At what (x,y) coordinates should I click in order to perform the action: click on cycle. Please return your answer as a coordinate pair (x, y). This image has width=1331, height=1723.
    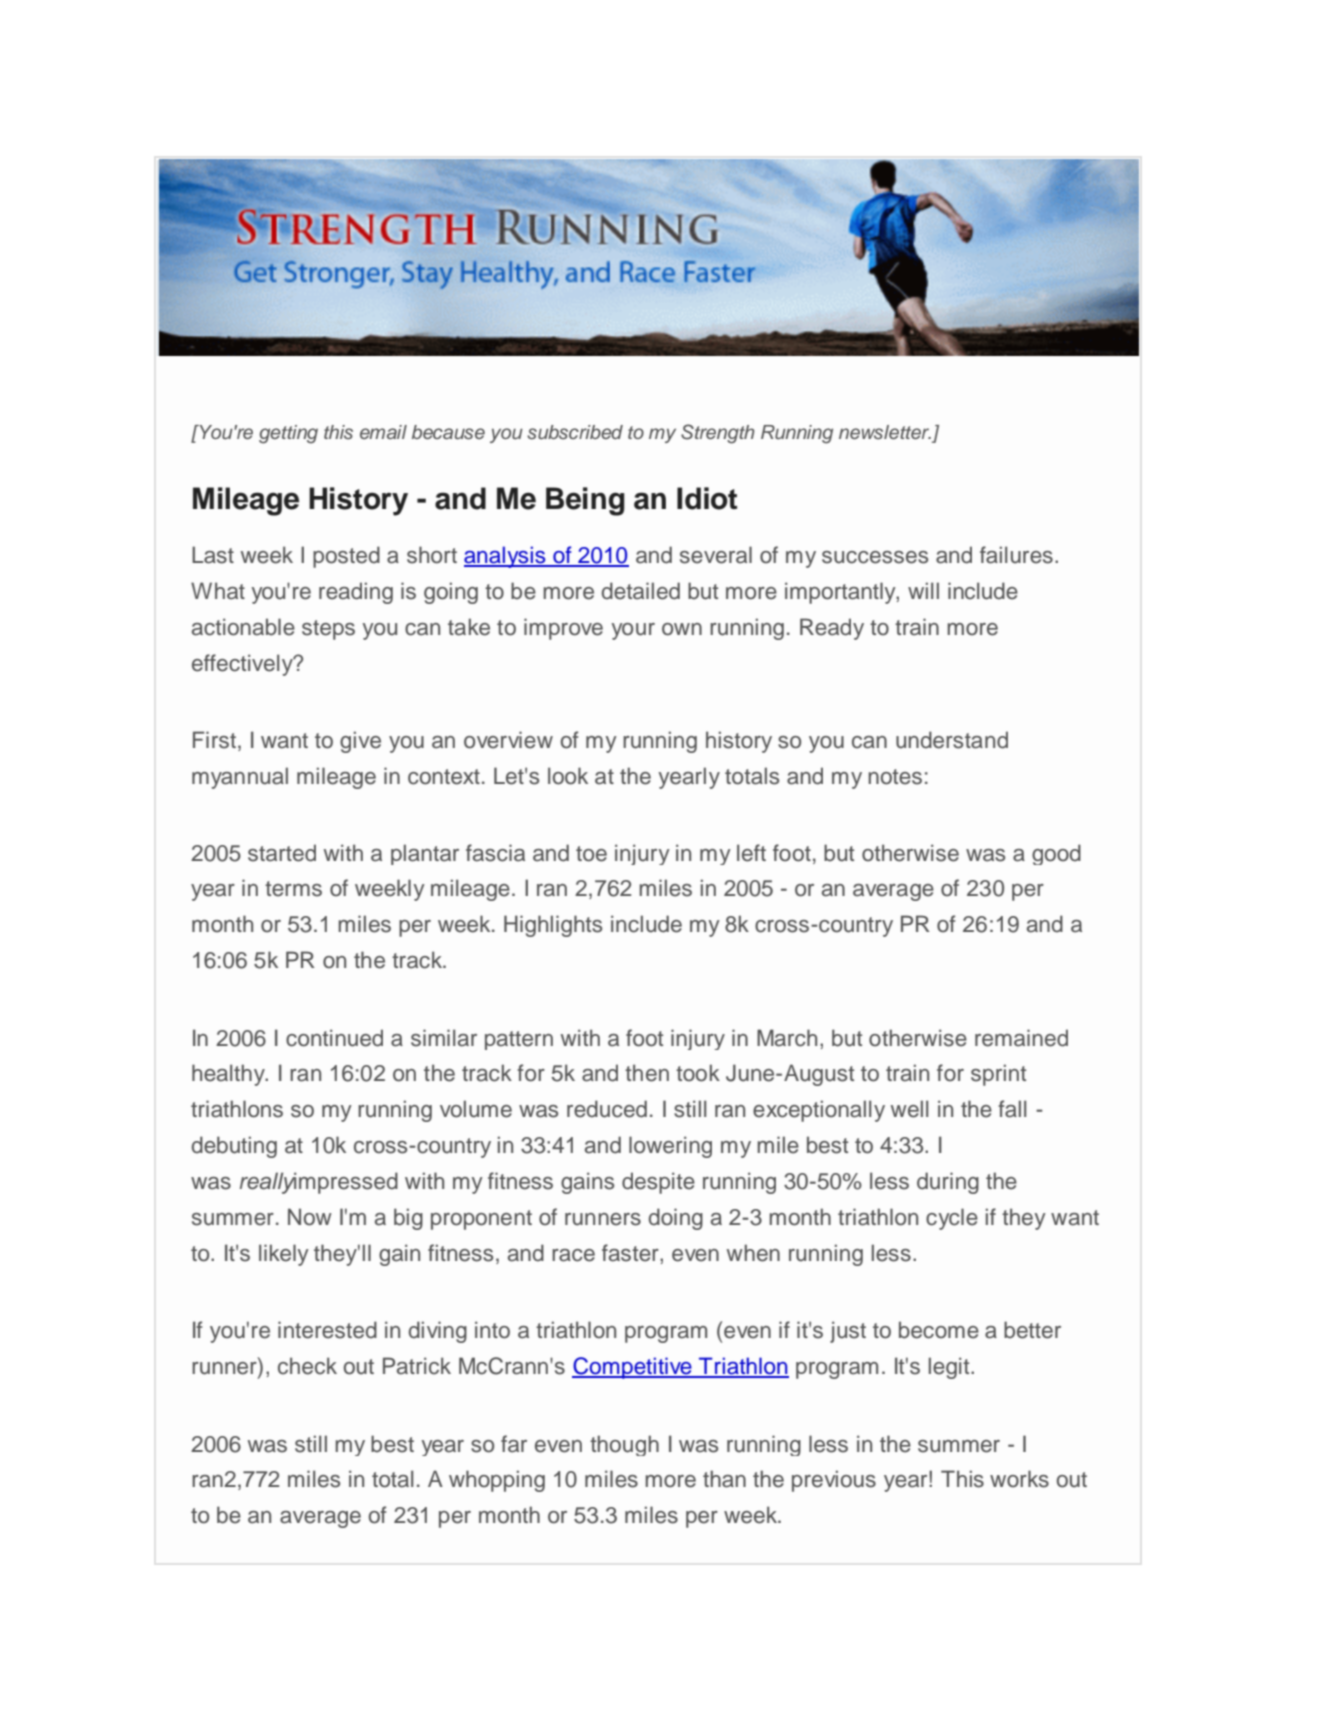
    Looking at the image, I should click on (952, 1219).
